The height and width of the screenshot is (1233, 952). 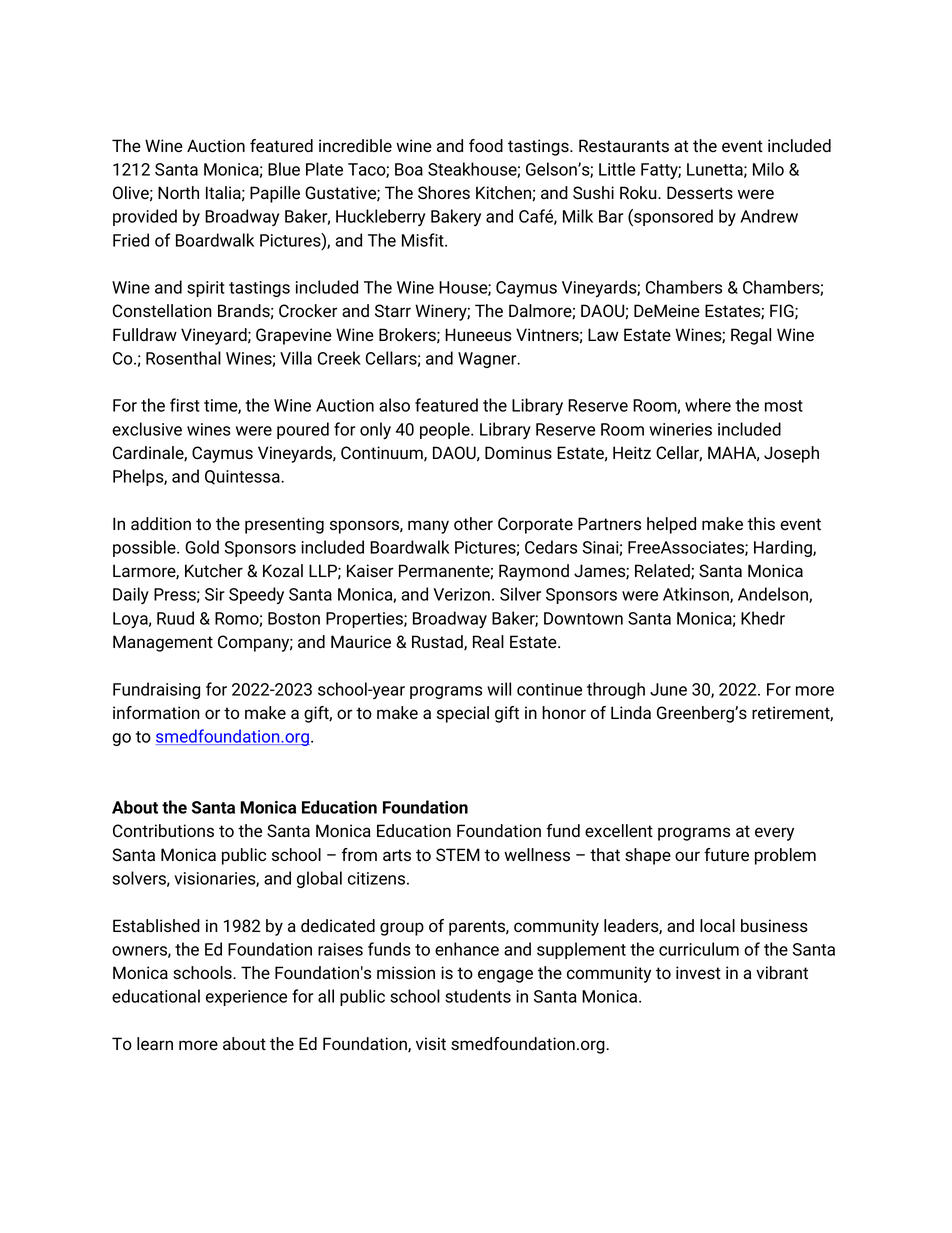 I want to click on North, so click(x=178, y=193).
